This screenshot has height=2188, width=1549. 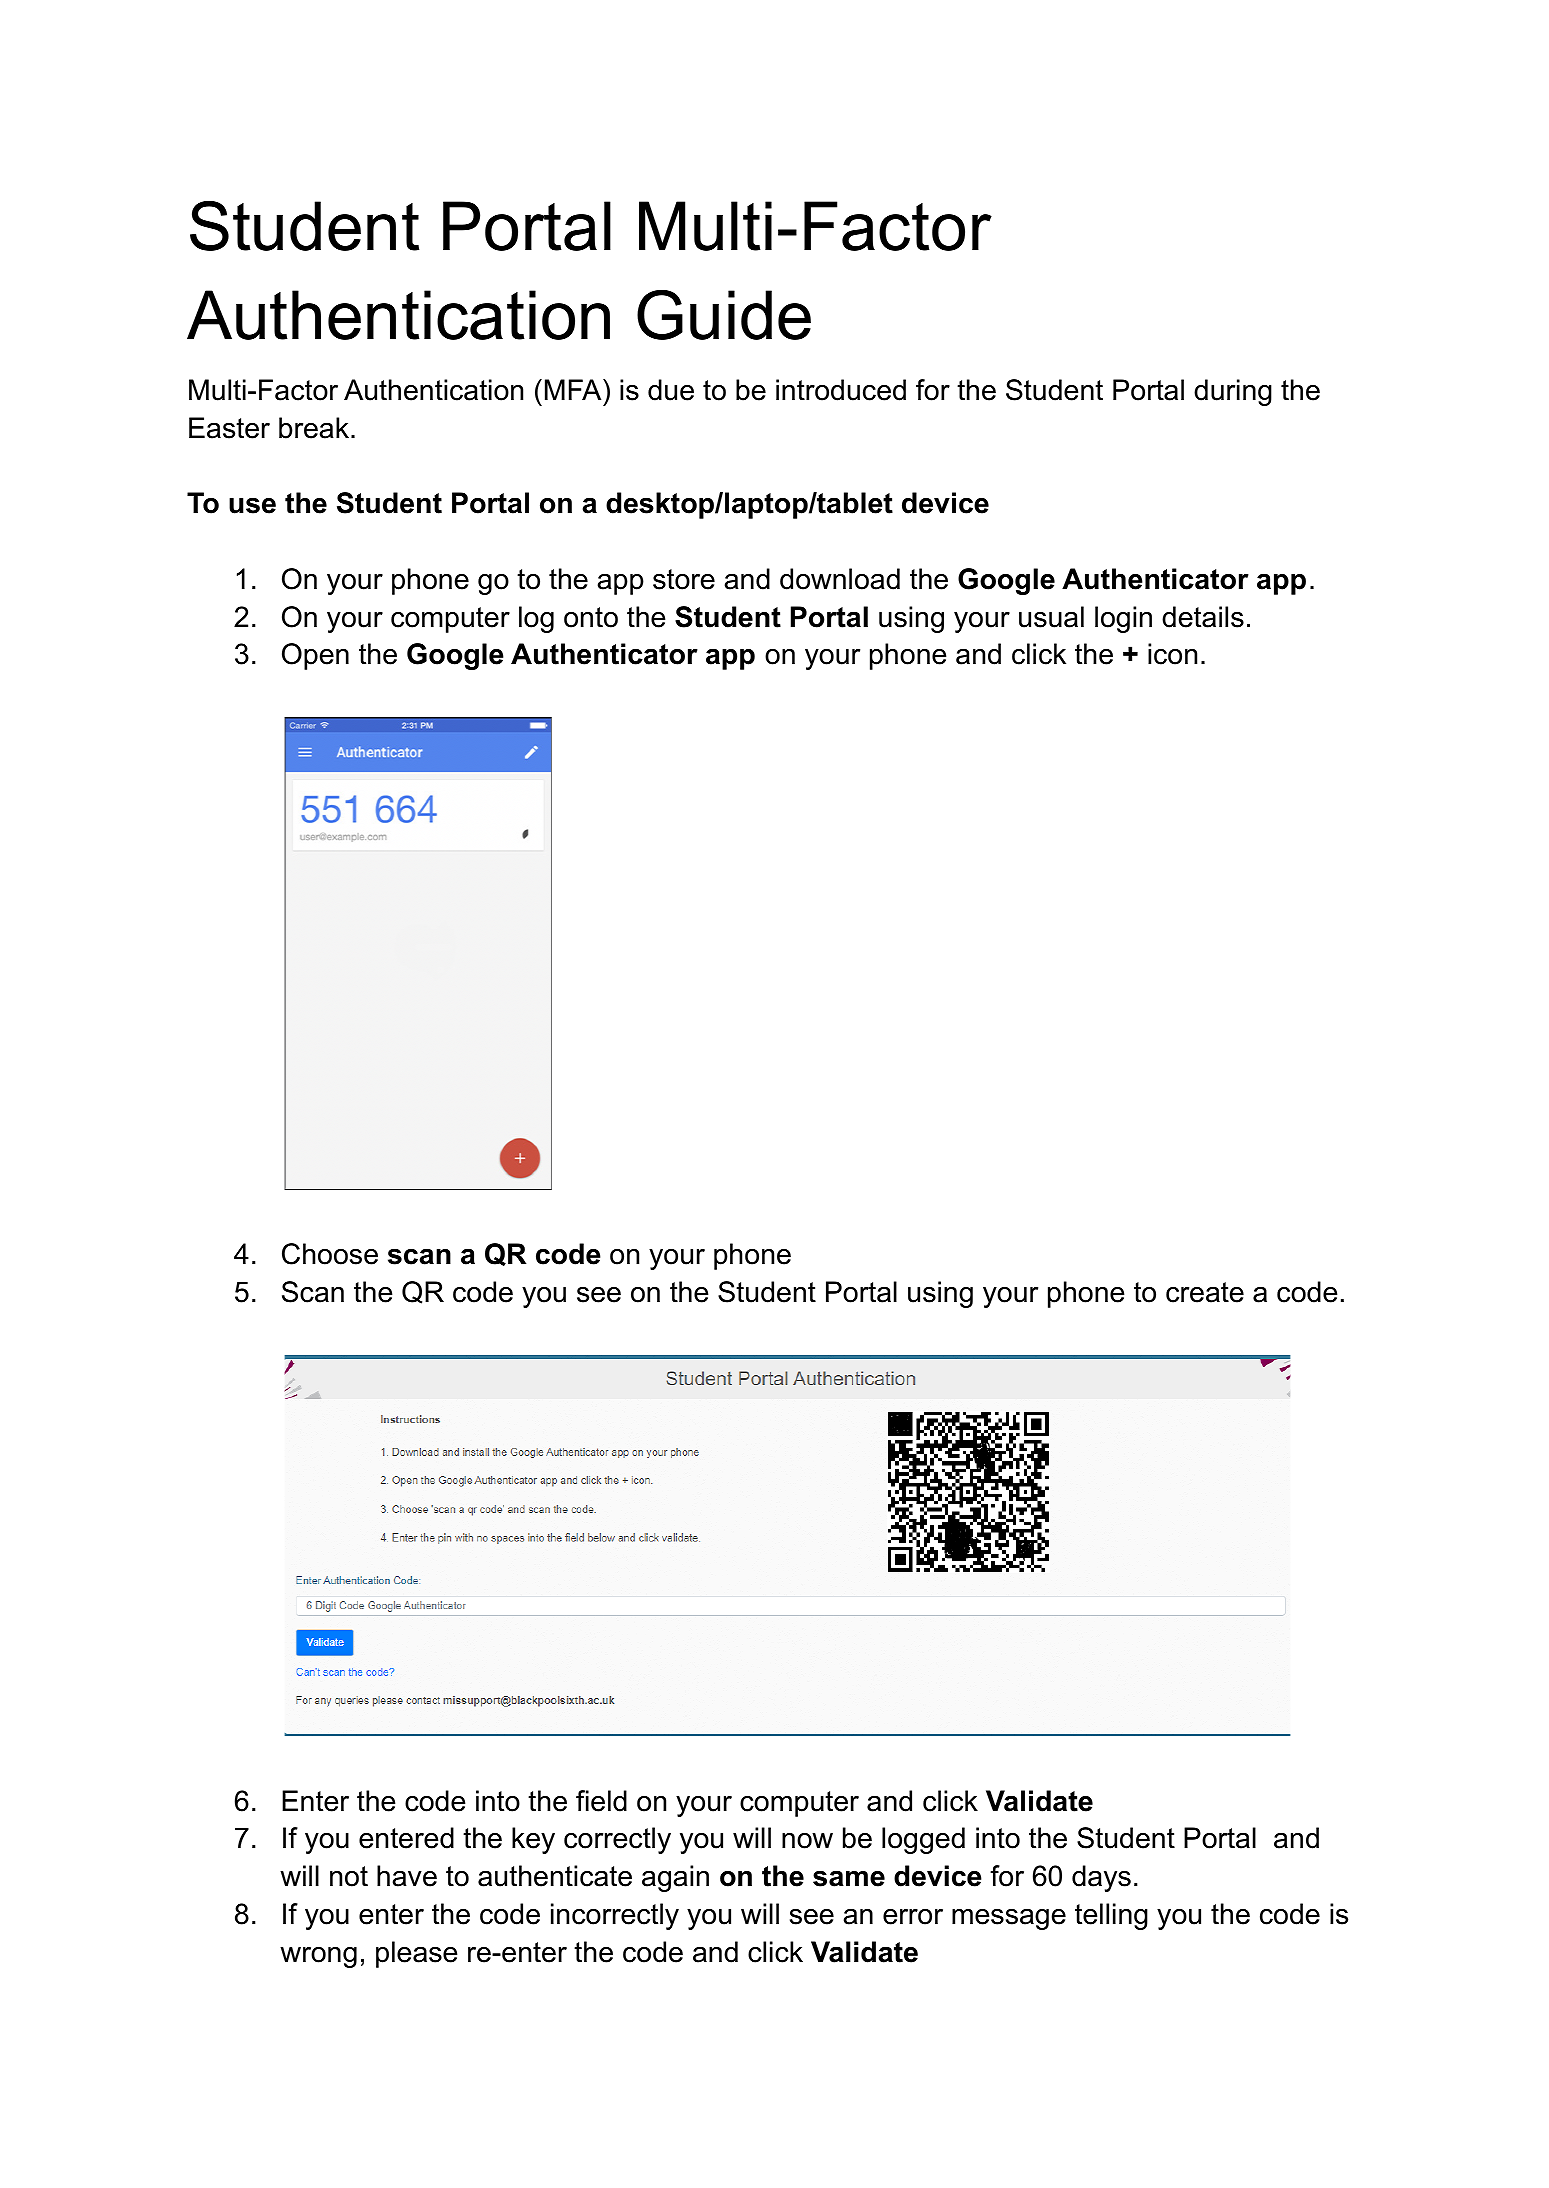 I want to click on Open, so click(x=315, y=656).
